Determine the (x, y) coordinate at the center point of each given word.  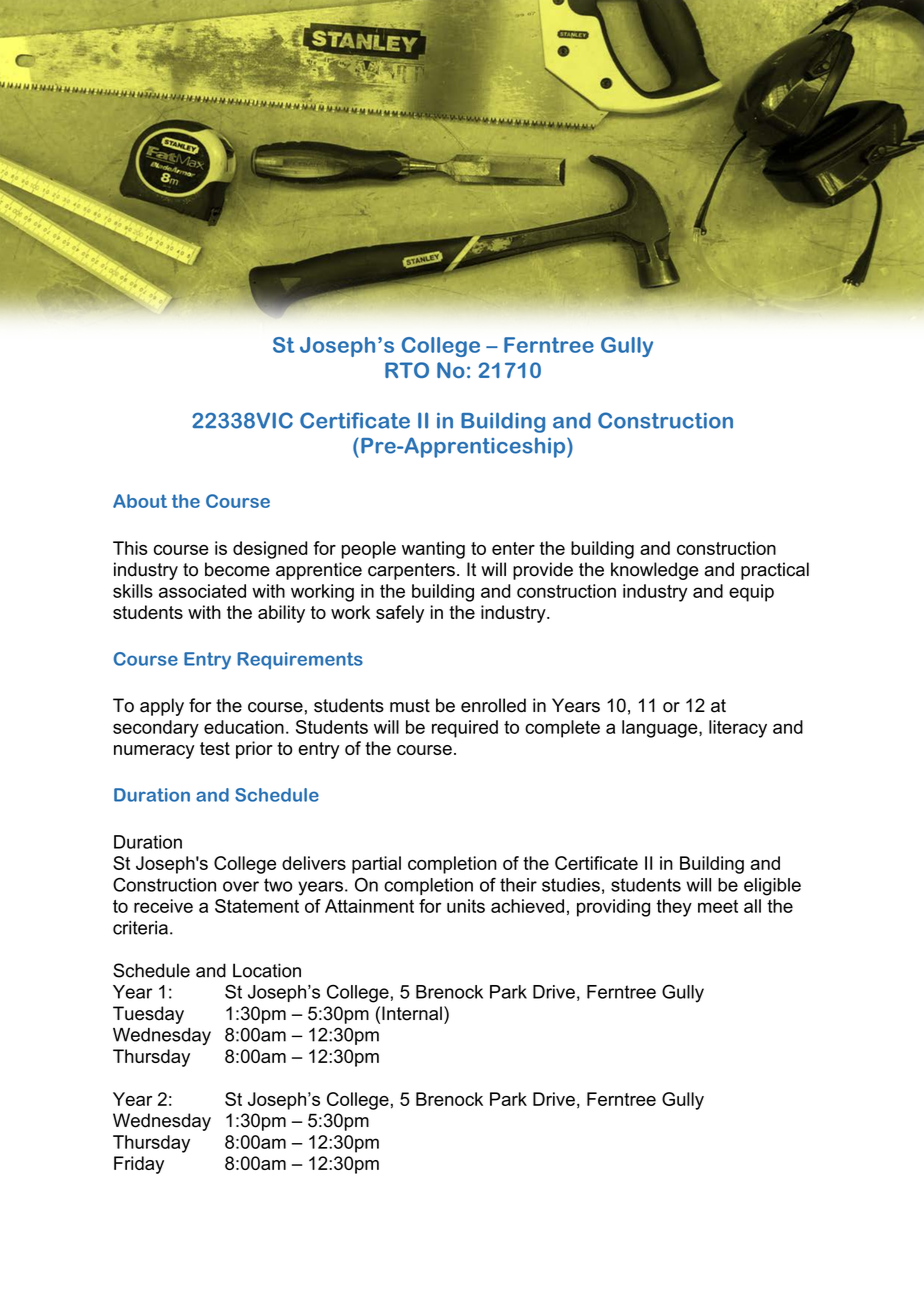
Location (267, 970)
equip (751, 593)
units (466, 906)
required (465, 729)
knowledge (655, 571)
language (661, 729)
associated (202, 591)
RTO (407, 370)
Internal (412, 1013)
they (674, 908)
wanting (433, 550)
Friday (139, 1165)
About (140, 501)
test (215, 748)
